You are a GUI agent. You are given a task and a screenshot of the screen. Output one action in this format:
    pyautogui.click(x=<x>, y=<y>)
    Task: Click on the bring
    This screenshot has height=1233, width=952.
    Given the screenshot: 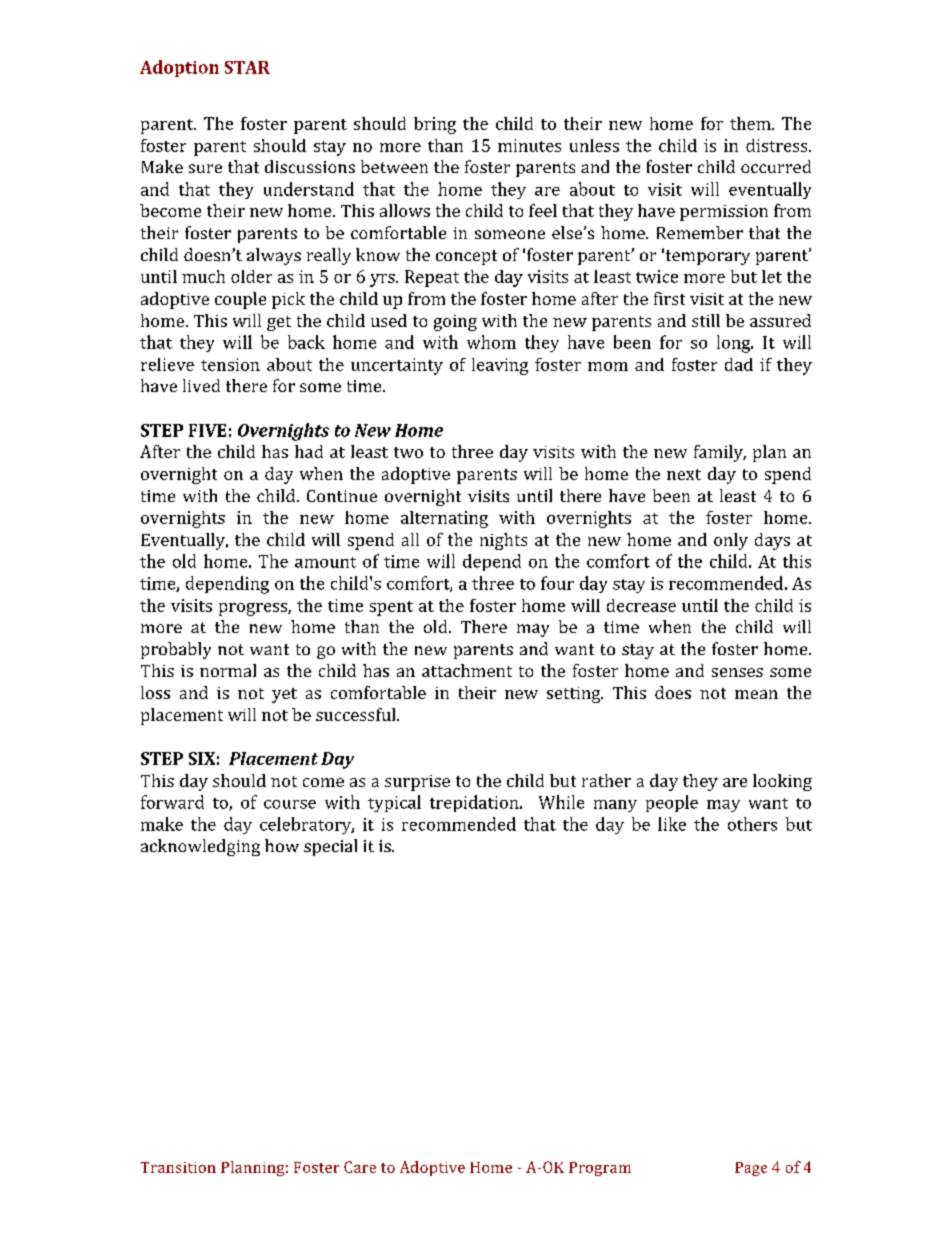 What is the action you would take?
    pyautogui.click(x=435, y=125)
